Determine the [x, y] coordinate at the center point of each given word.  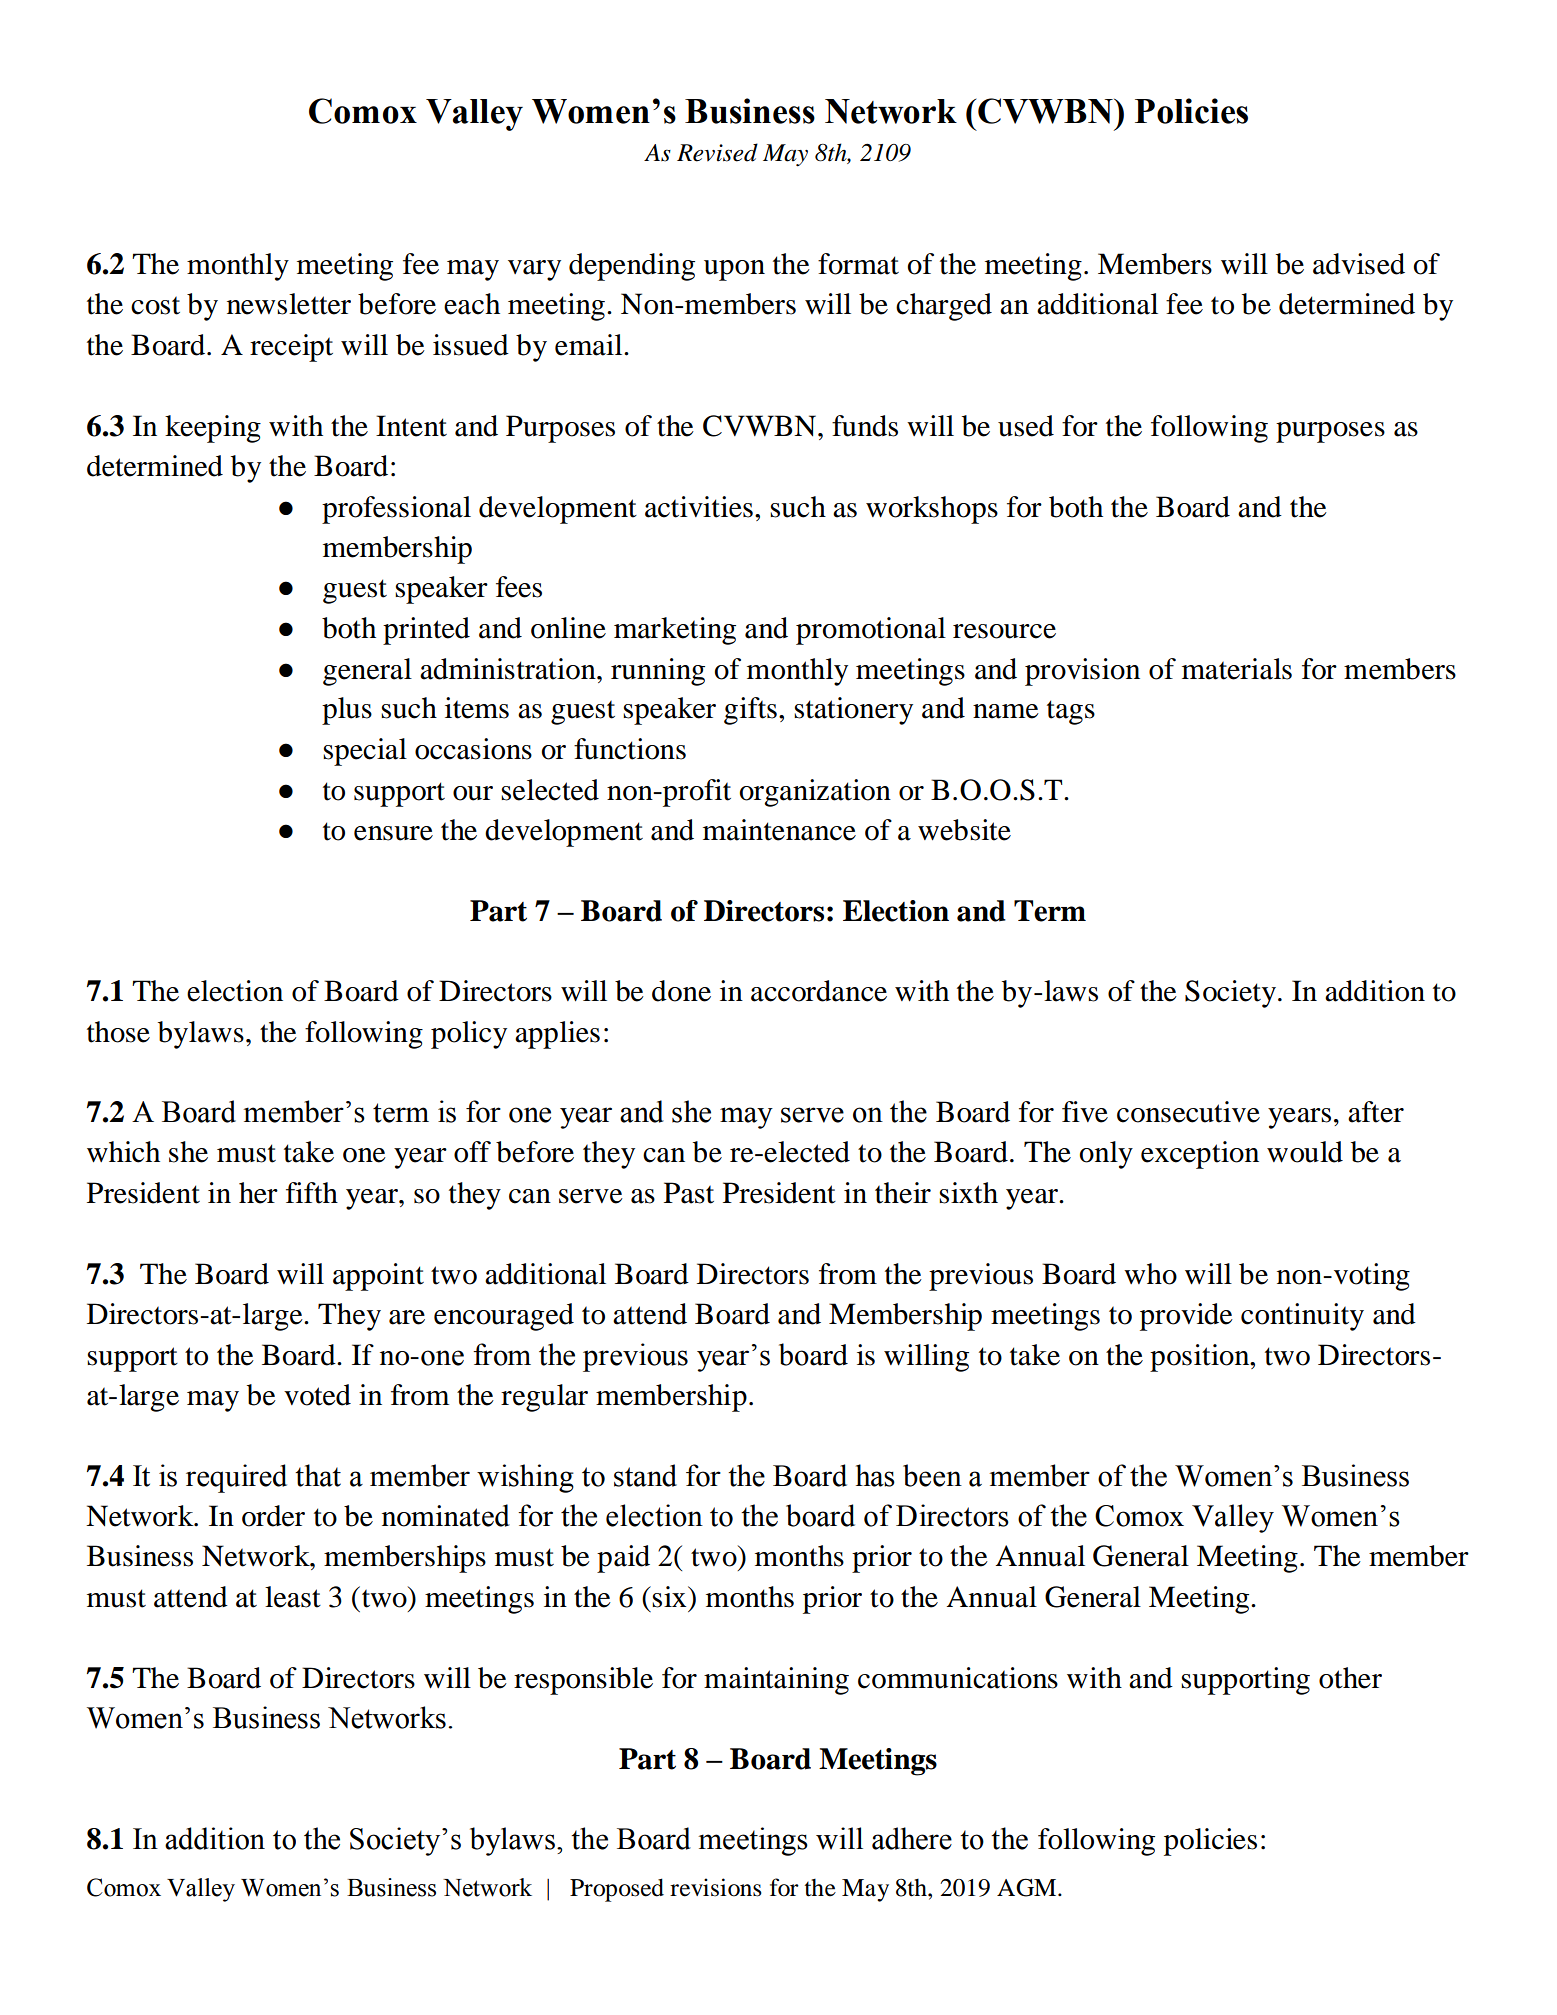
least [293, 1597]
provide [1186, 1317]
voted [317, 1395]
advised [1359, 264]
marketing [675, 631]
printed [426, 631]
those [118, 1032]
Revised [717, 152]
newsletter [289, 304]
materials [1237, 669]
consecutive [1188, 1112]
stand [645, 1475]
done [681, 991]
